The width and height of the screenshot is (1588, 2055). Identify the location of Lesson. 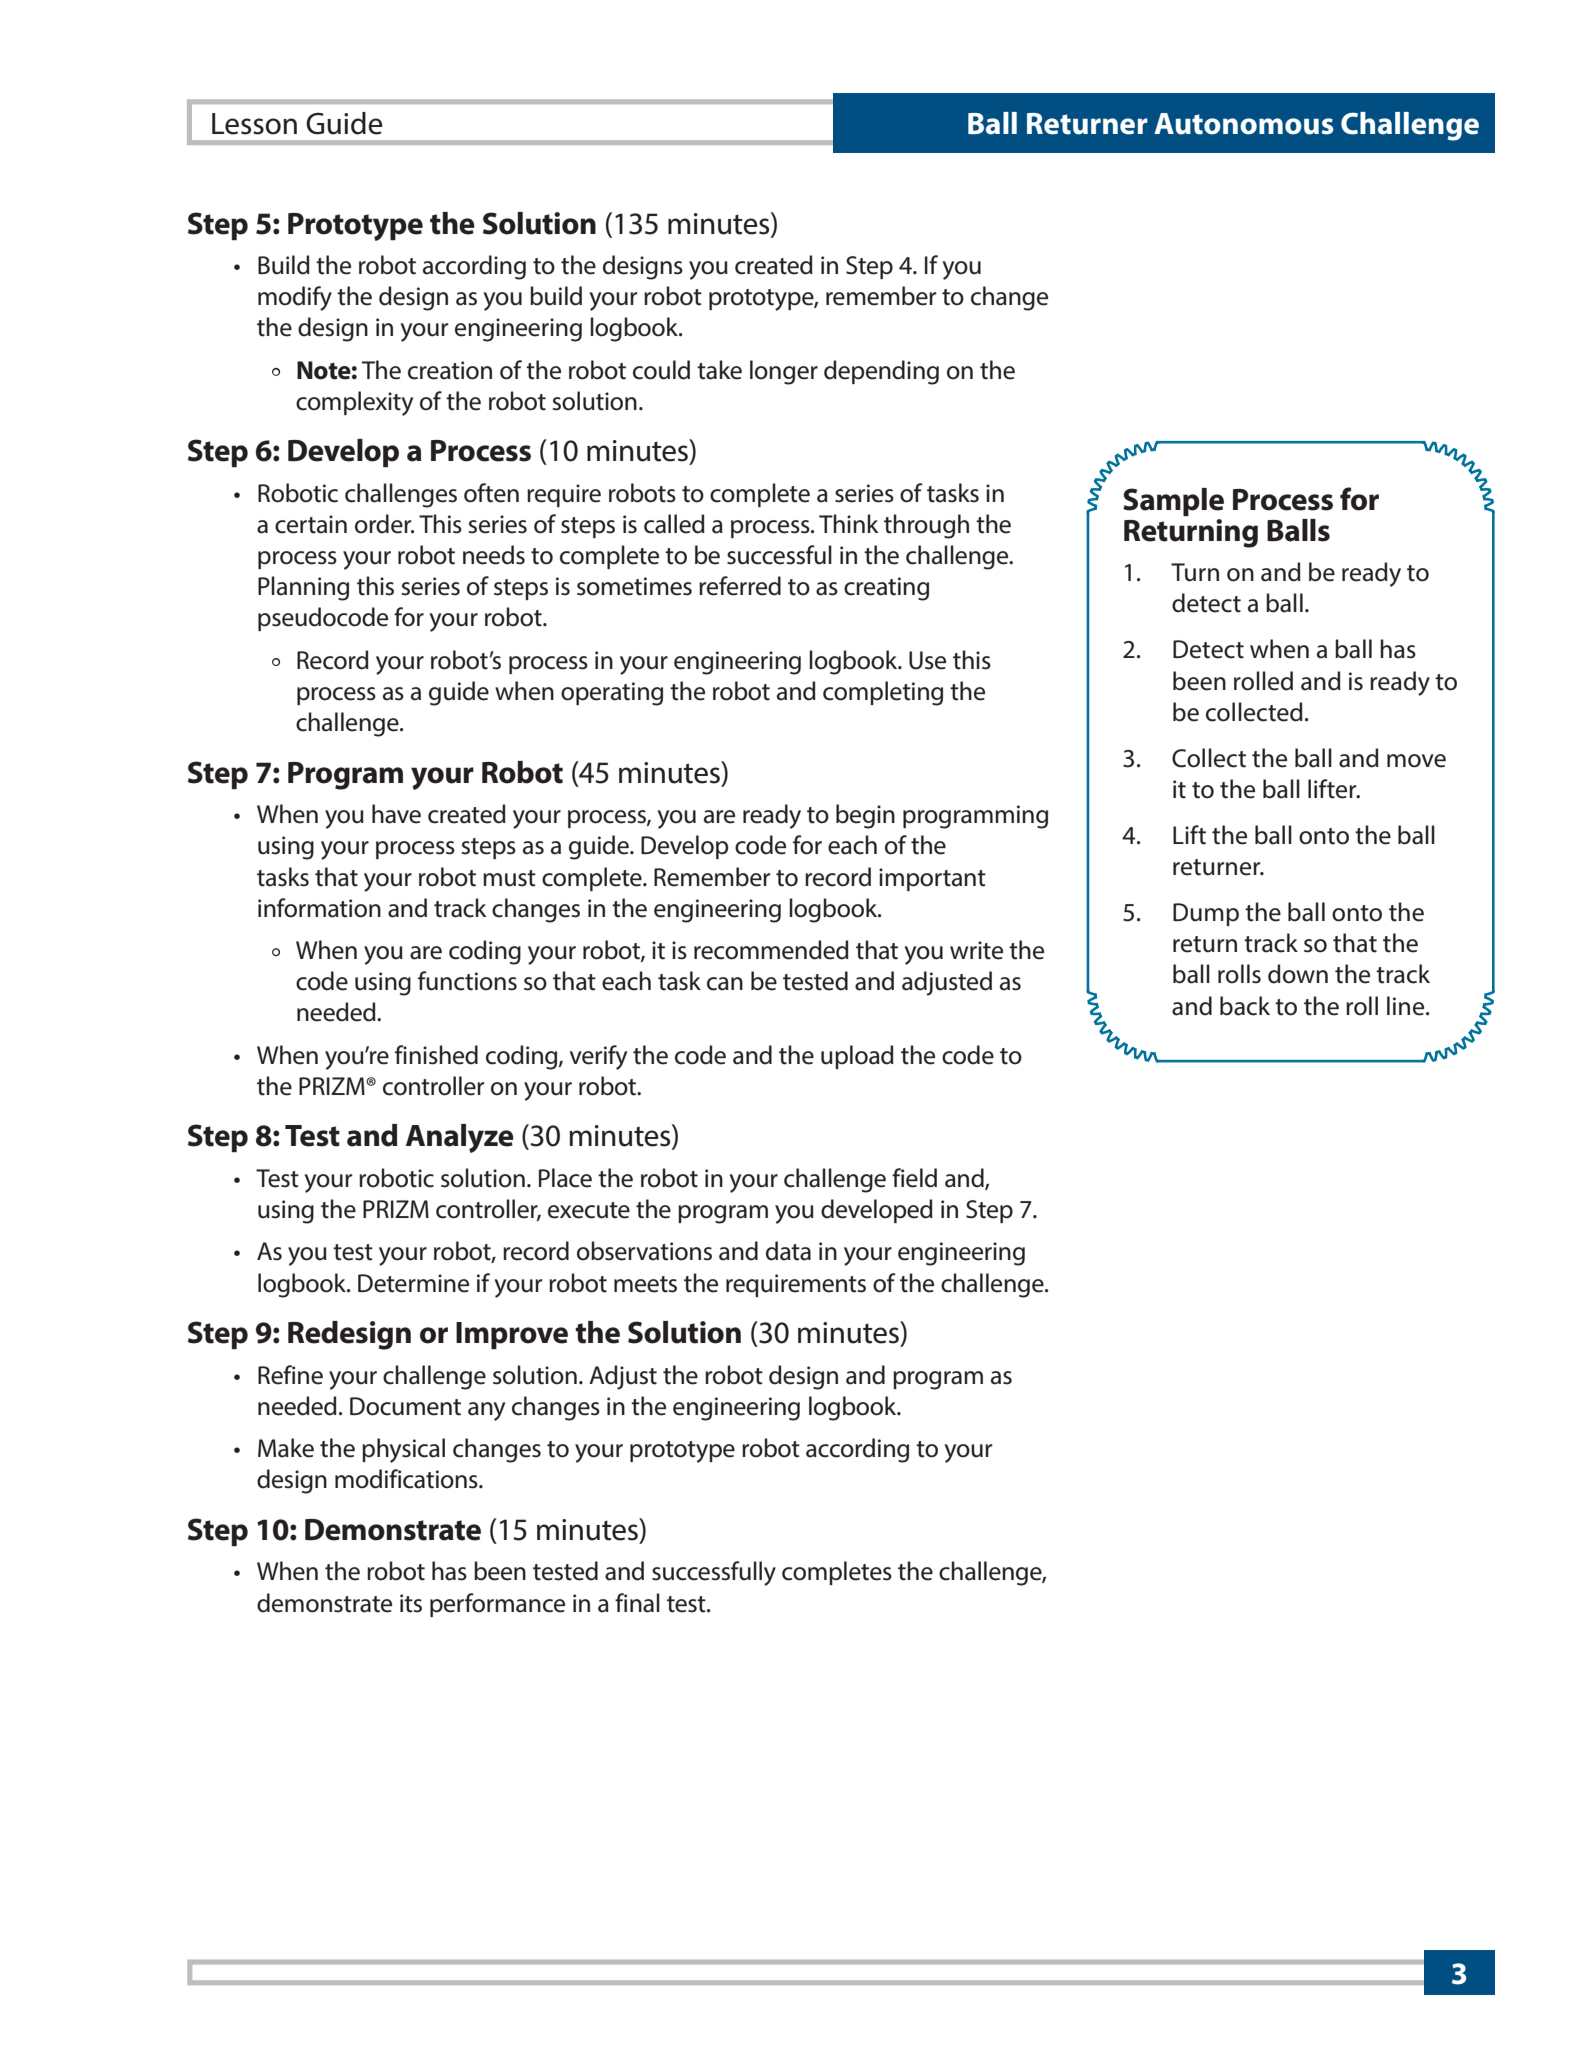
(254, 124).
